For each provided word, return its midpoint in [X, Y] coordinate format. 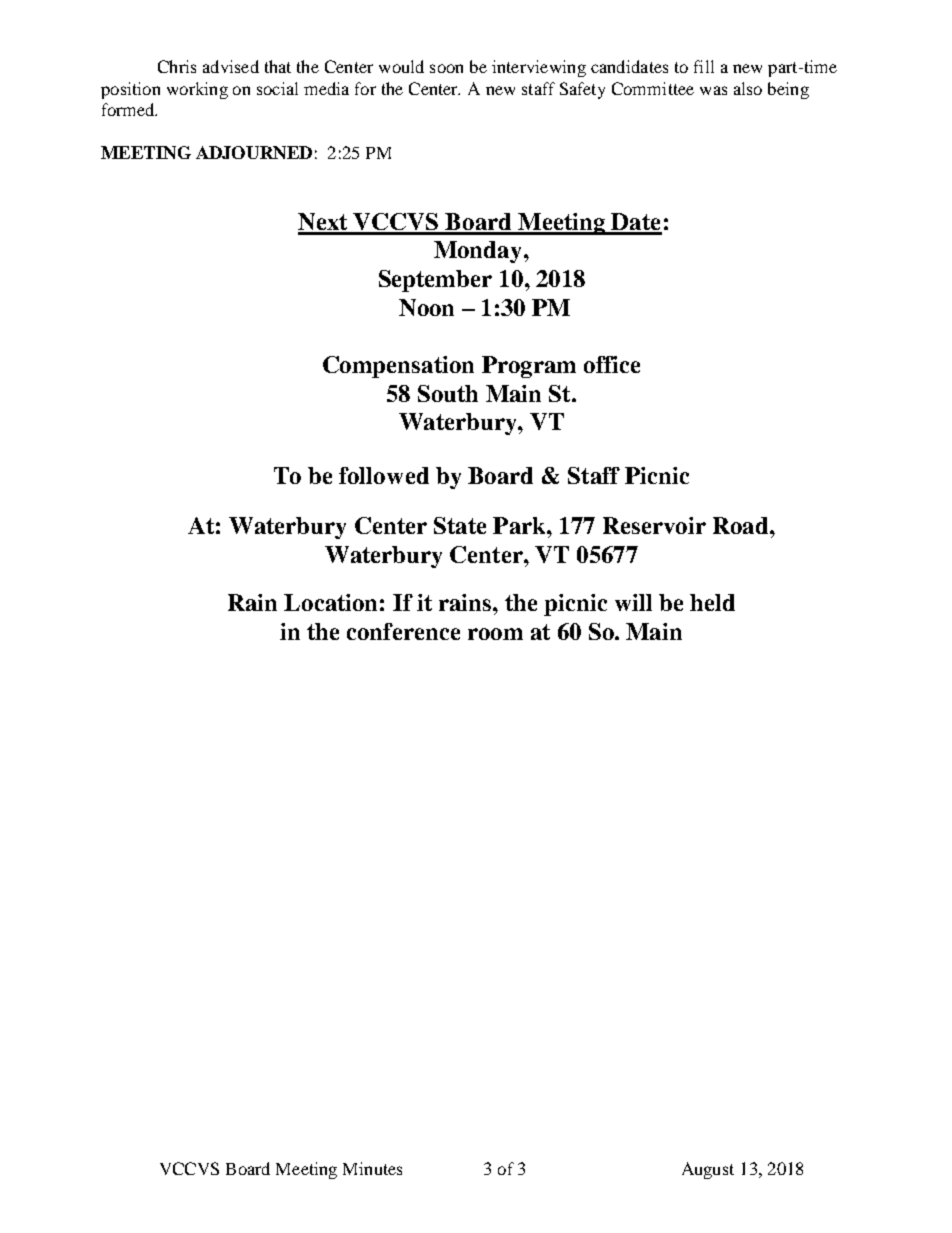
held [712, 602]
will [633, 602]
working [197, 90]
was [713, 90]
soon [446, 68]
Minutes [372, 1168]
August [708, 1170]
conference [403, 631]
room [495, 634]
